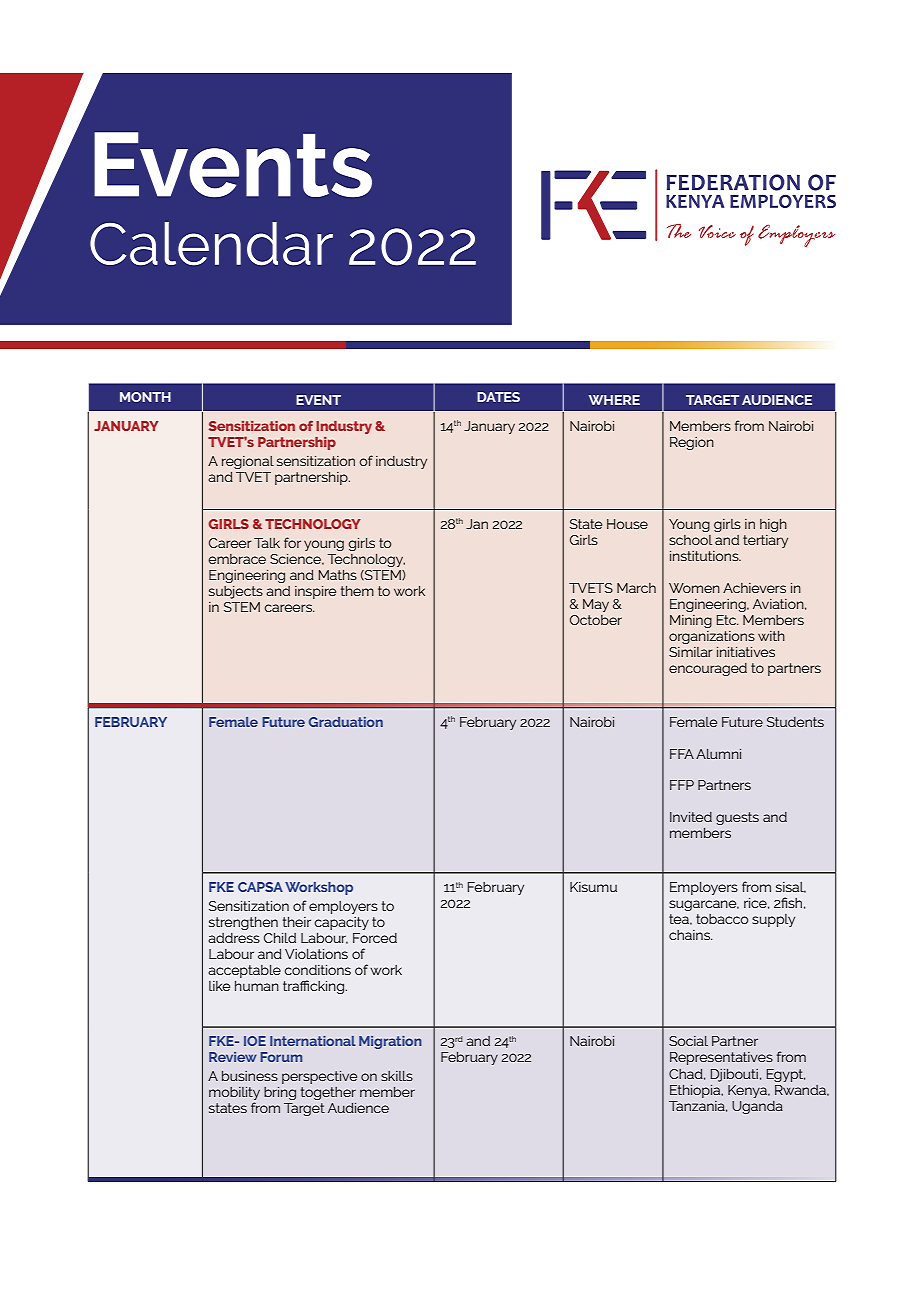 The image size is (924, 1308). What do you see at coordinates (712, 637) in the page?
I see `organizations` at bounding box center [712, 637].
